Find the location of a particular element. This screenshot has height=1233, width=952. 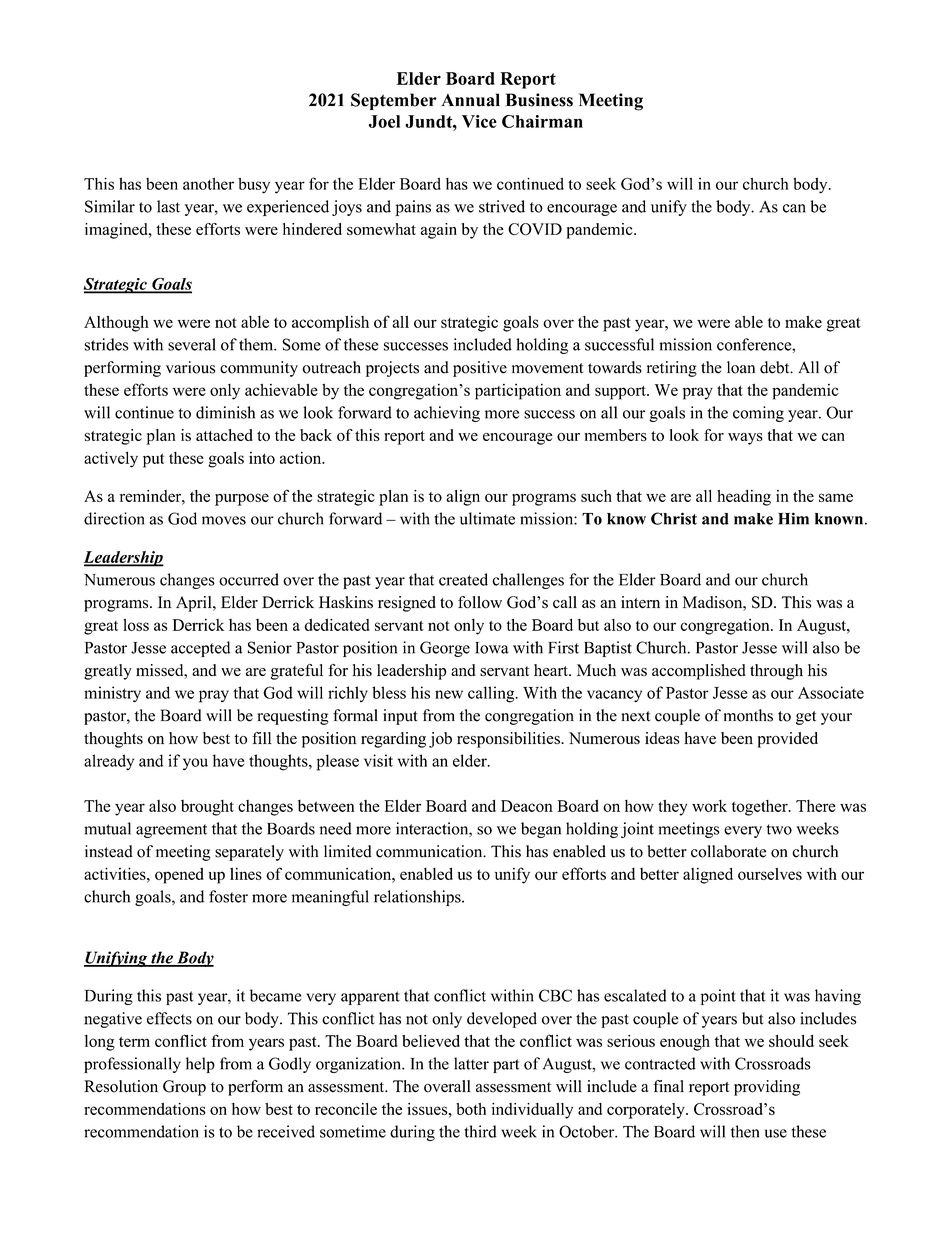

follow is located at coordinates (480, 602).
